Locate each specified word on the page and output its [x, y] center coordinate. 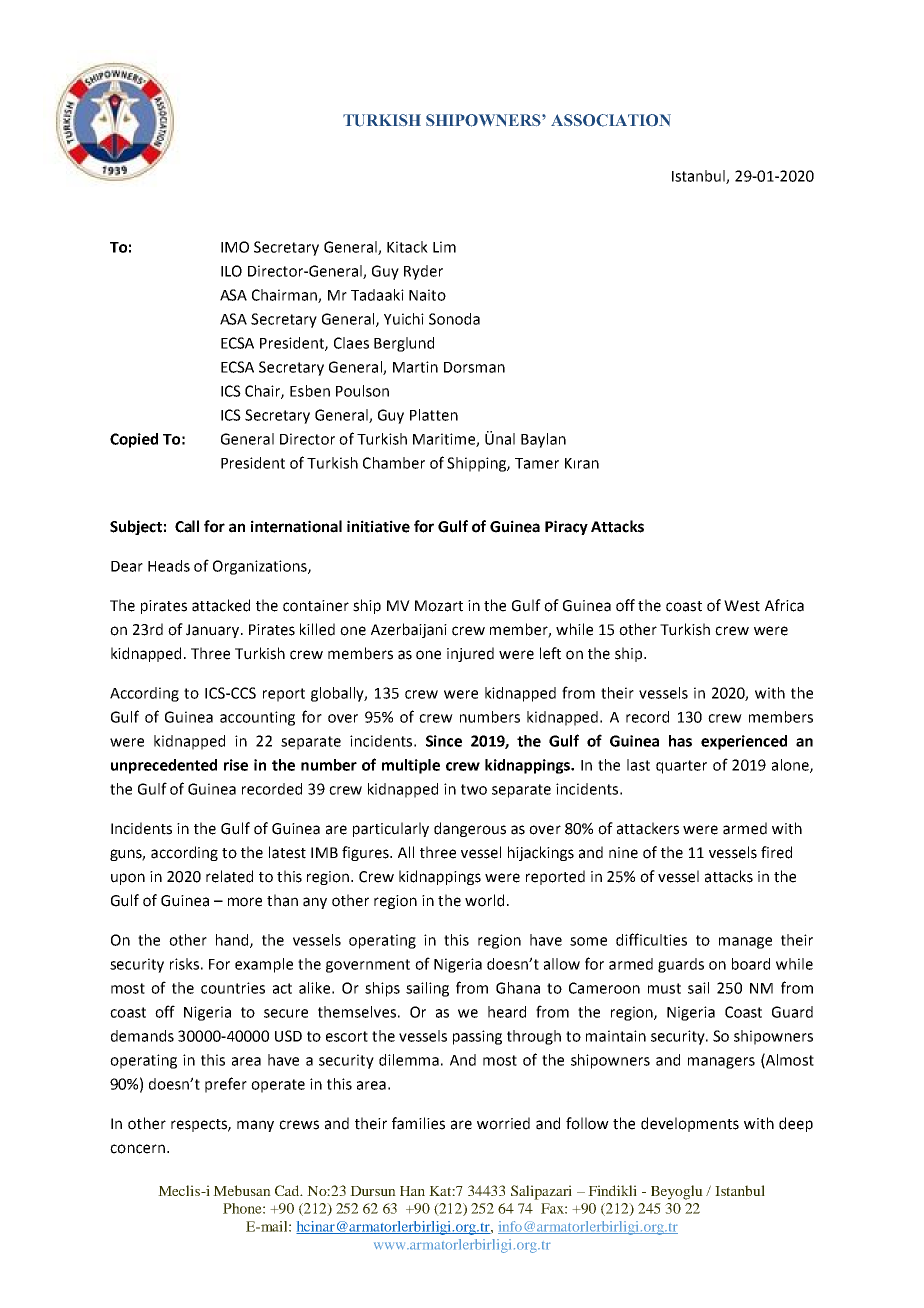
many [255, 1126]
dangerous [470, 829]
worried [503, 1123]
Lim [444, 247]
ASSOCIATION [611, 120]
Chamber [394, 463]
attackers [648, 828]
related [229, 876]
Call [187, 526]
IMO [235, 247]
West [742, 606]
